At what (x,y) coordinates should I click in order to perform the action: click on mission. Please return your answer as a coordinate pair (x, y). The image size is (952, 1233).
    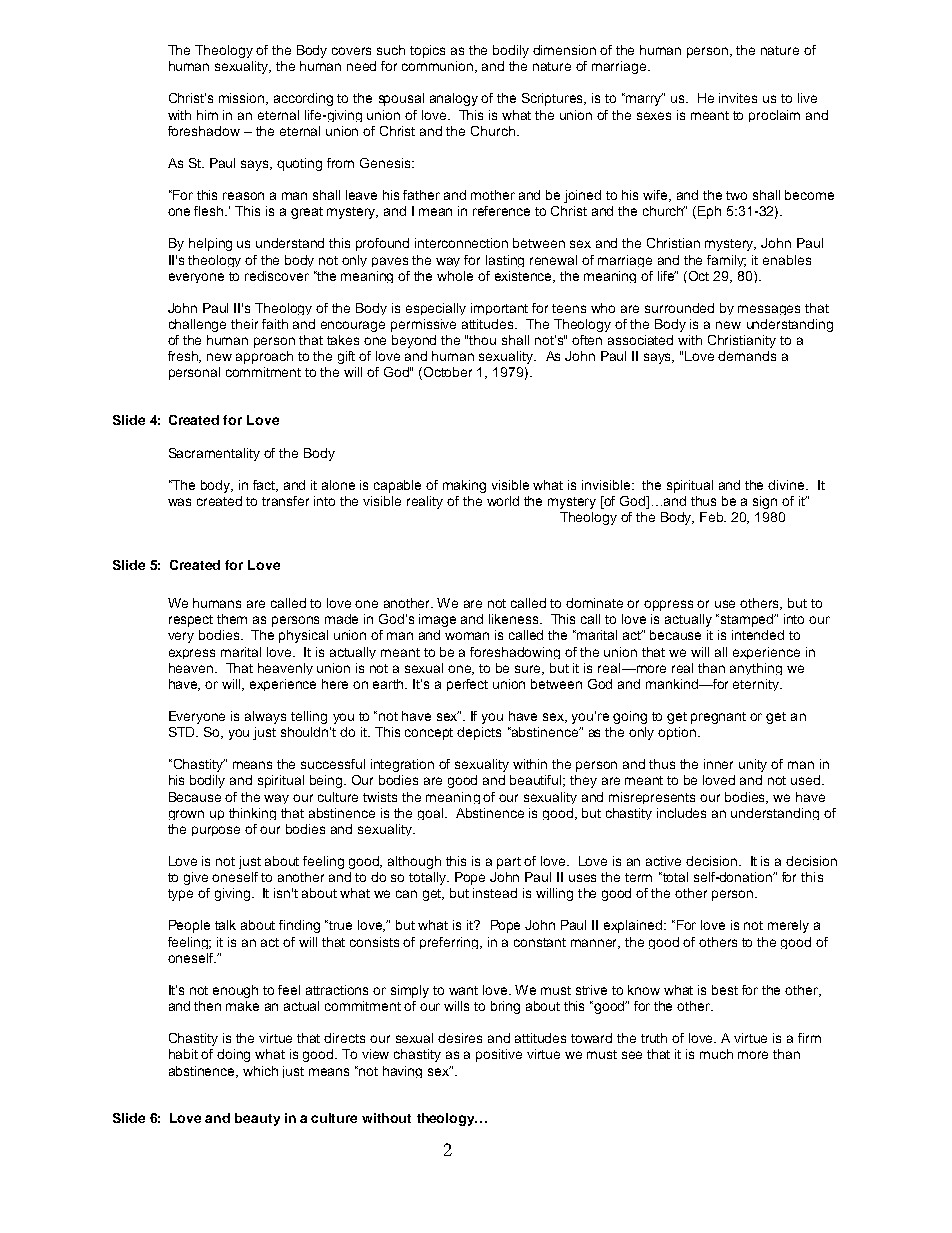
    Looking at the image, I should click on (243, 99).
